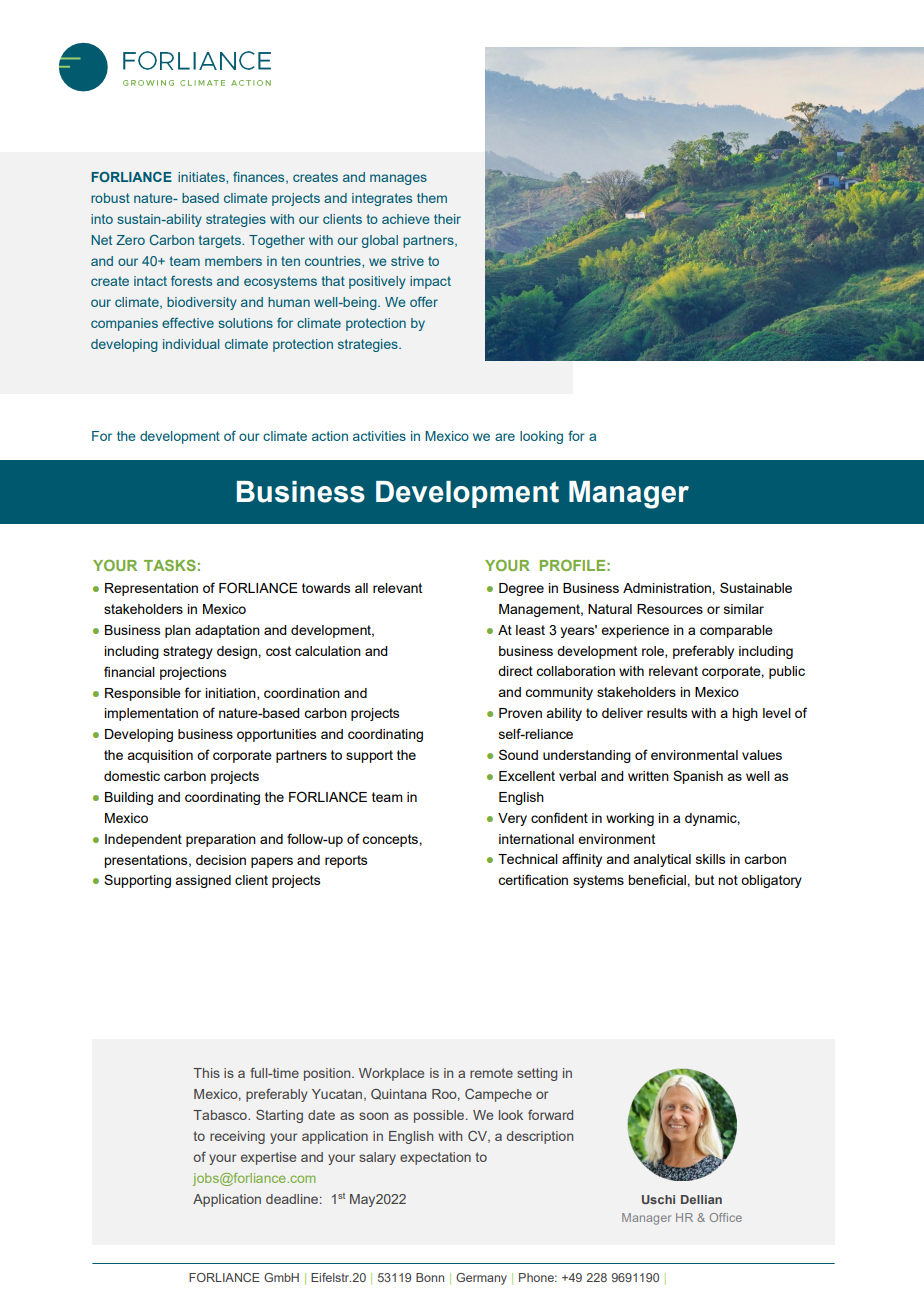  Describe the element at coordinates (533, 879) in the document. I see `certification` at that location.
